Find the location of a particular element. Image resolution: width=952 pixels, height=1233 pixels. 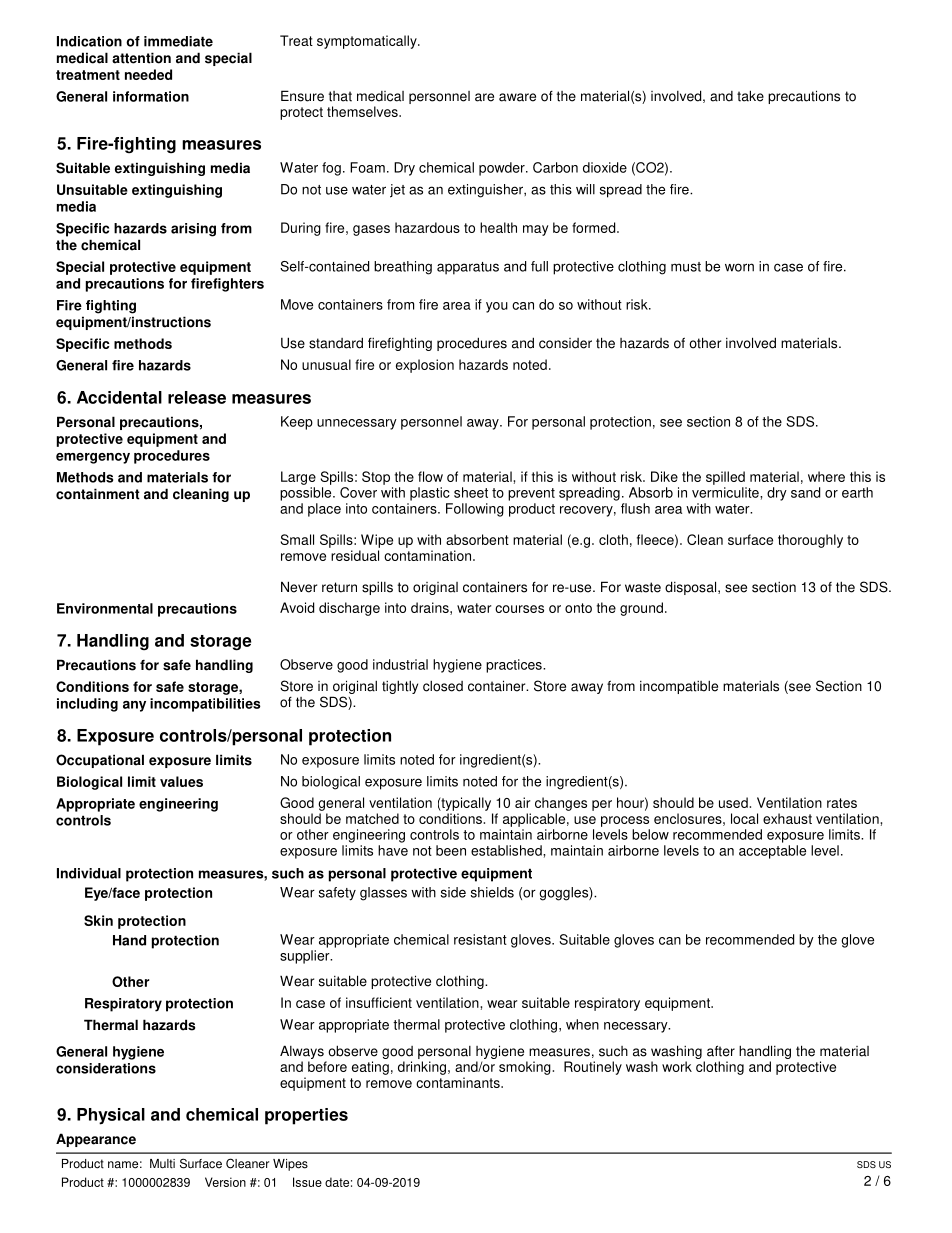

acceptable is located at coordinates (772, 852).
